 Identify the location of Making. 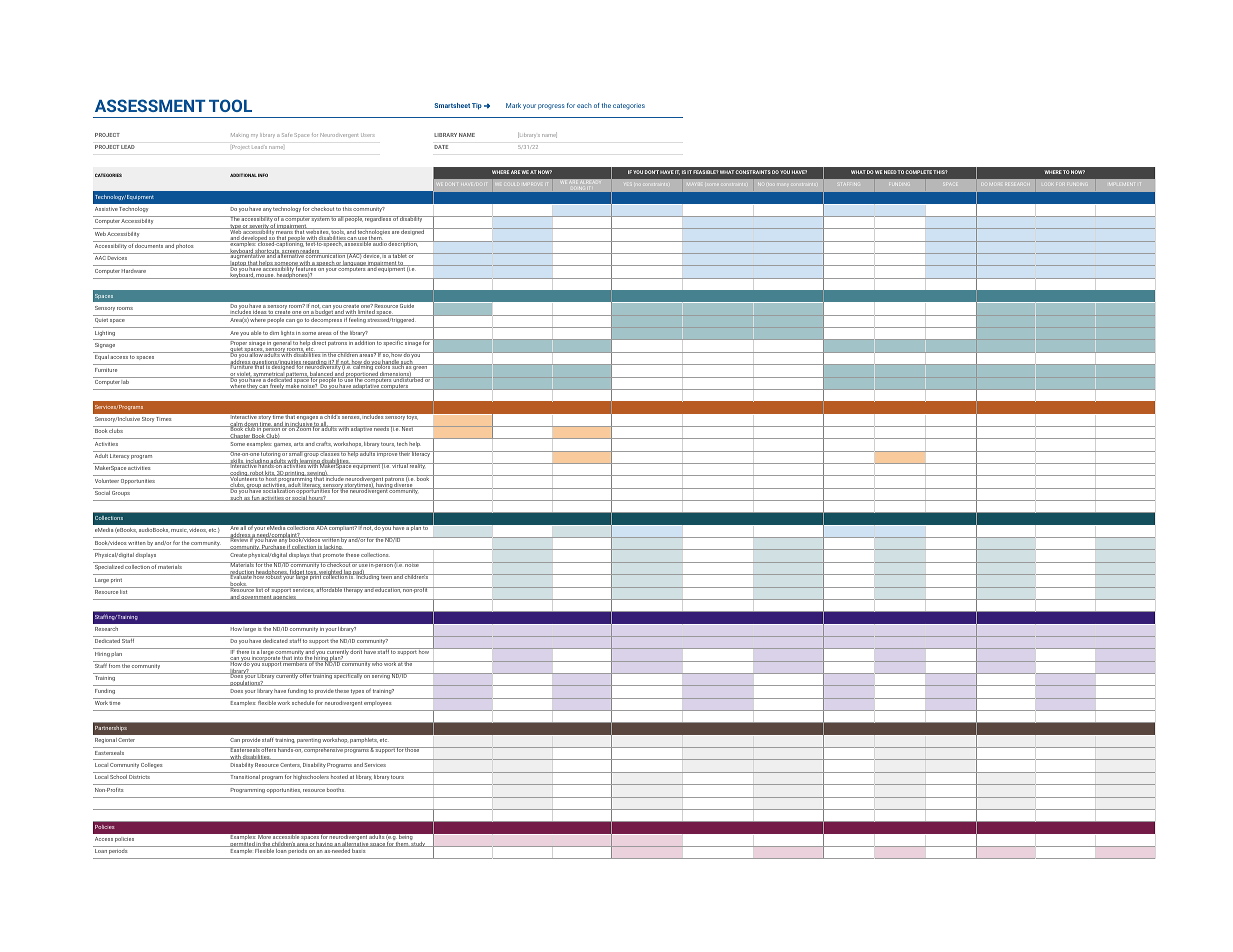
(240, 135).
